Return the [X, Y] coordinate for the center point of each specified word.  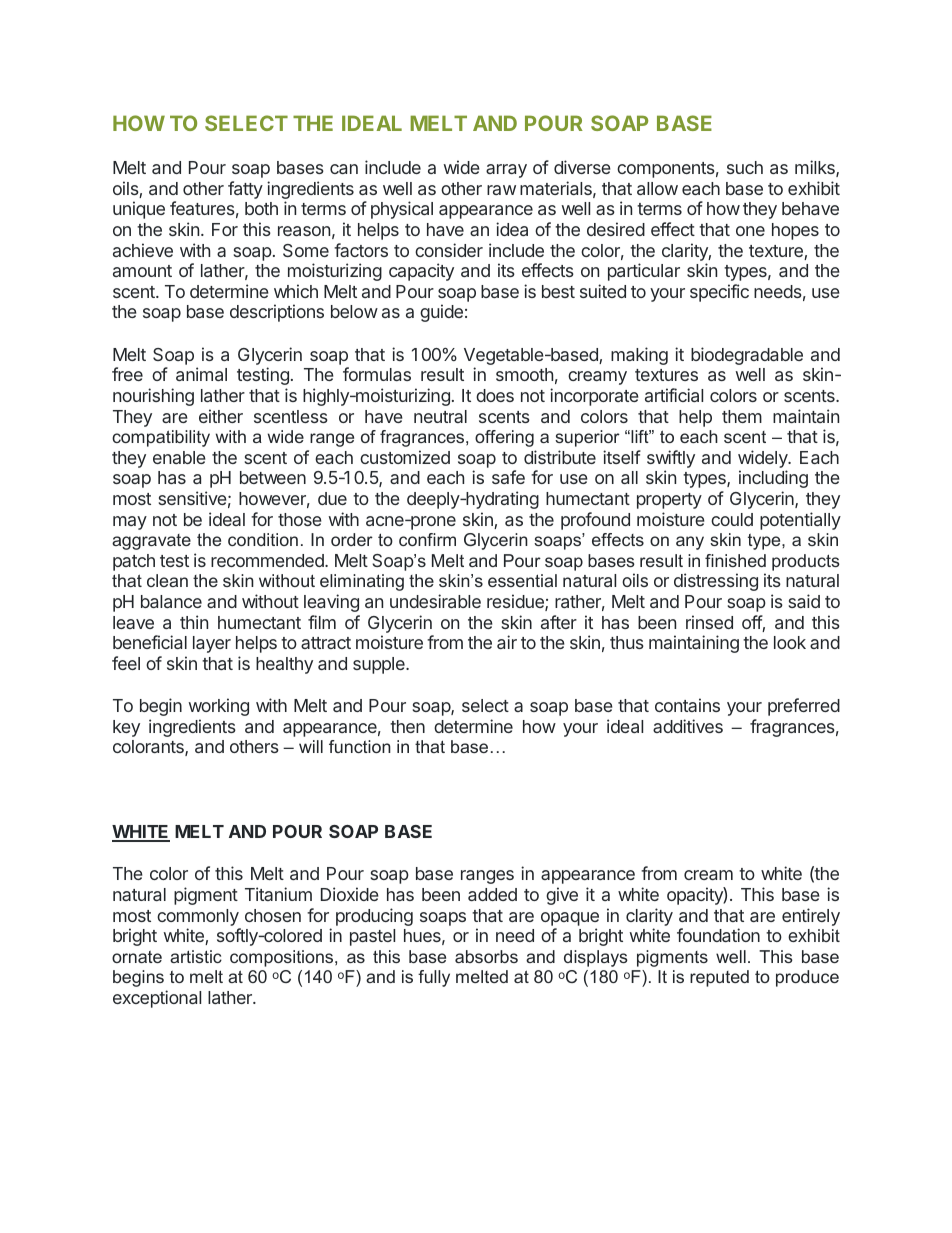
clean [167, 580]
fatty [245, 190]
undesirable [435, 601]
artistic [196, 956]
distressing [716, 582]
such [745, 167]
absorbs [486, 956]
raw [501, 190]
